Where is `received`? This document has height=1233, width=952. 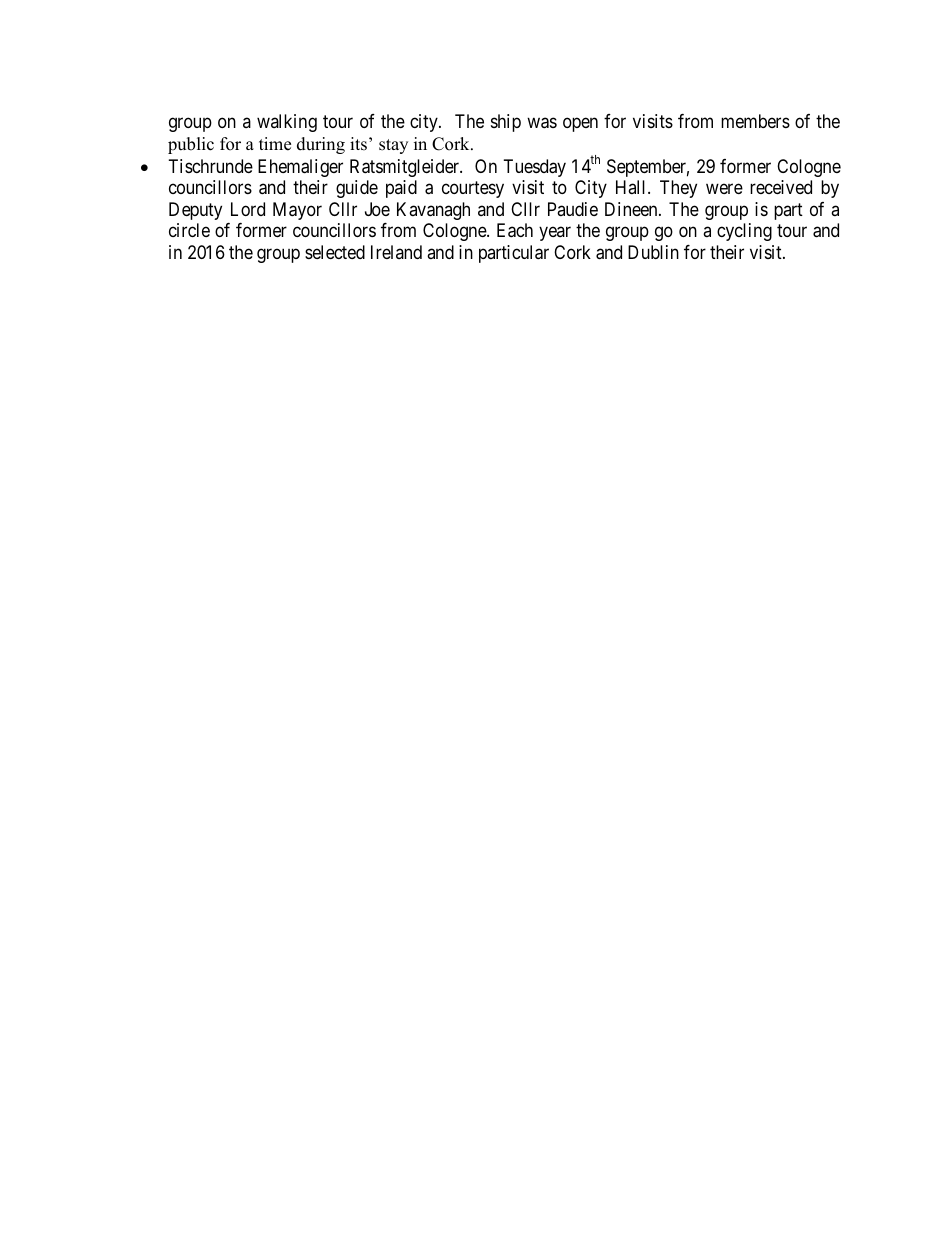
received is located at coordinates (781, 187).
